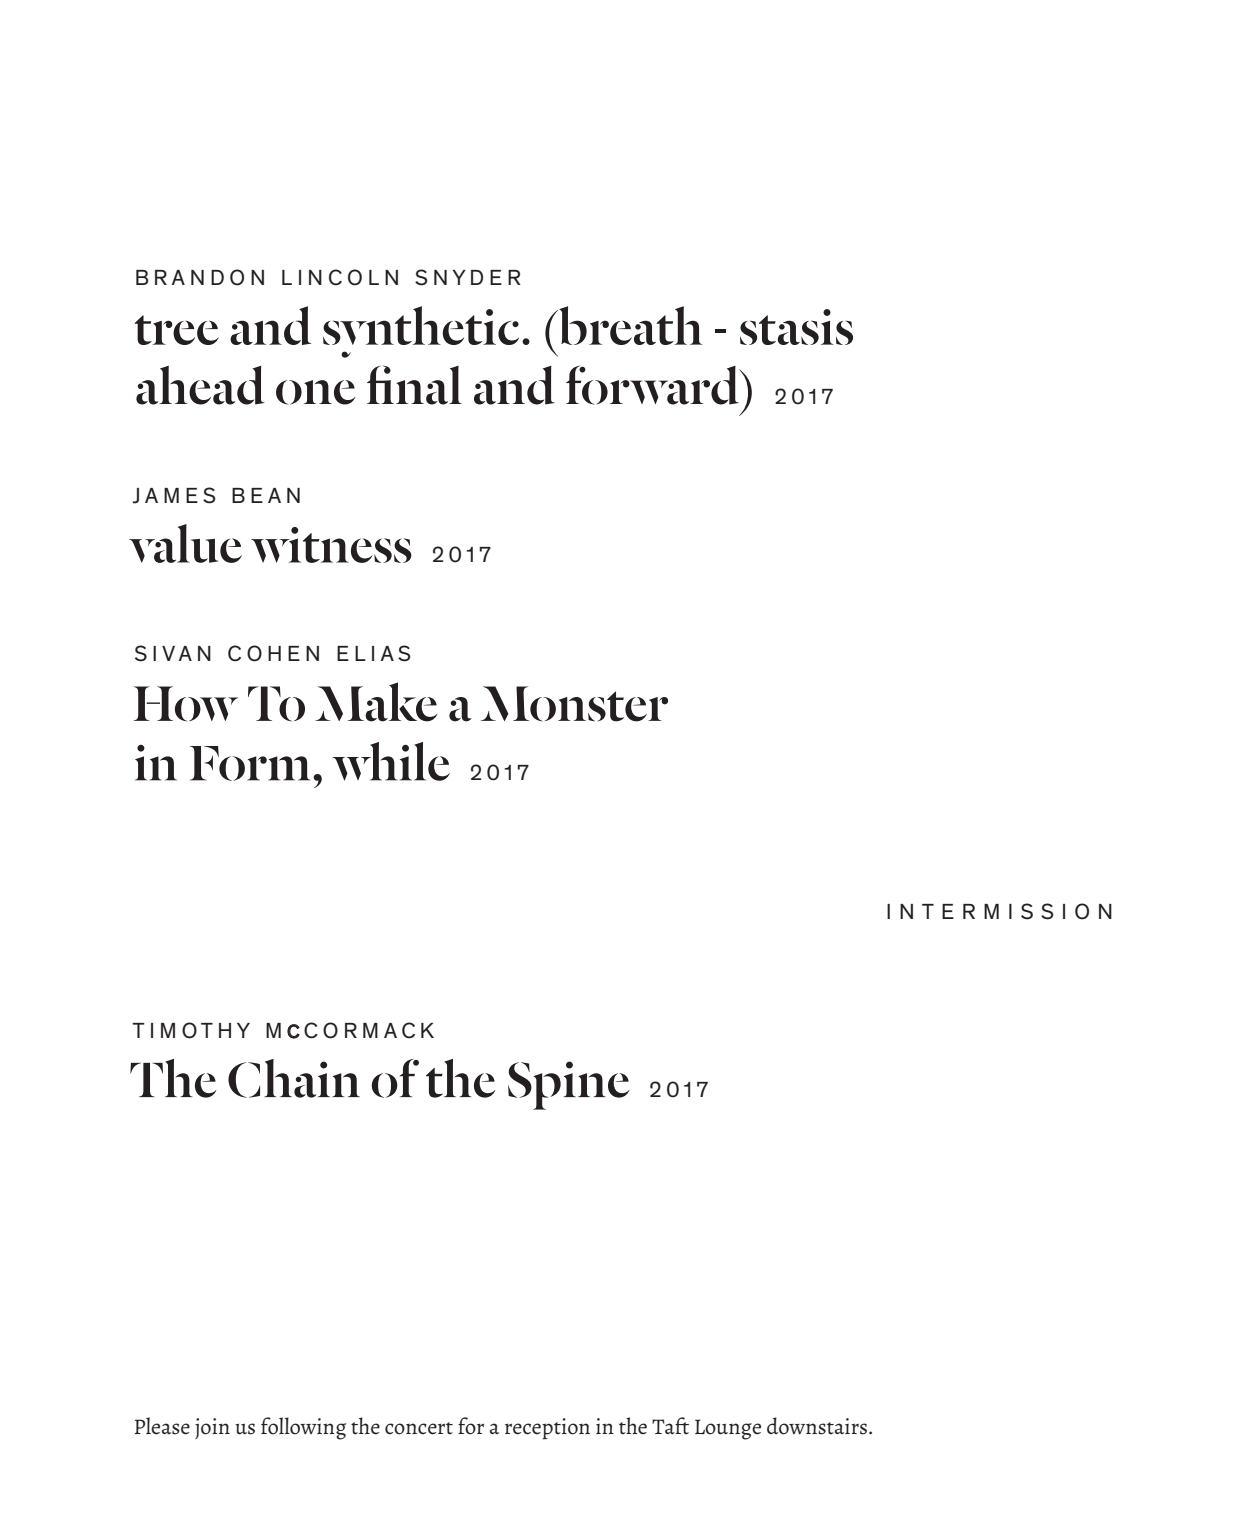  Describe the element at coordinates (212, 1428) in the page. I see `join` at that location.
